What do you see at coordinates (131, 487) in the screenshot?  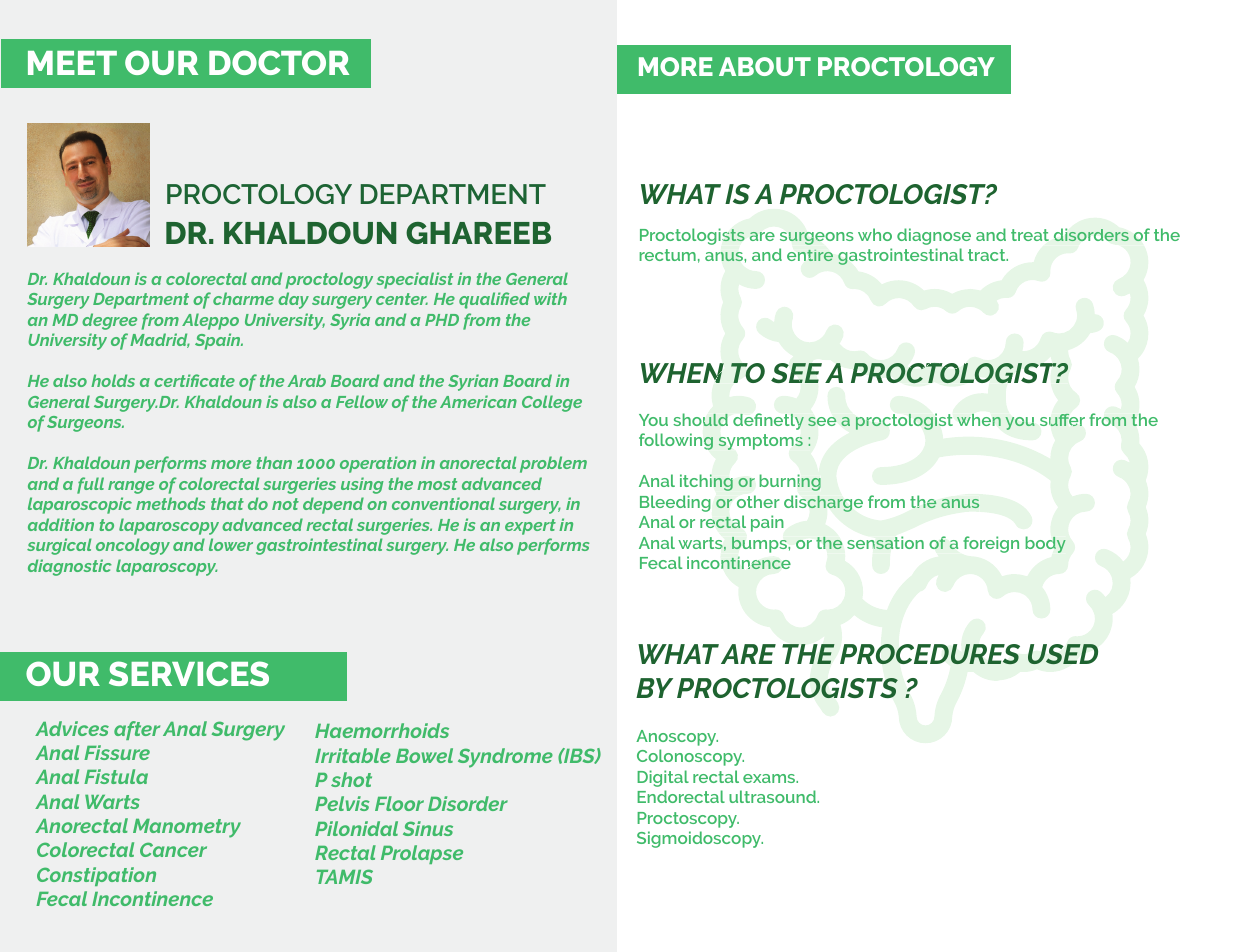 I see `range` at bounding box center [131, 487].
